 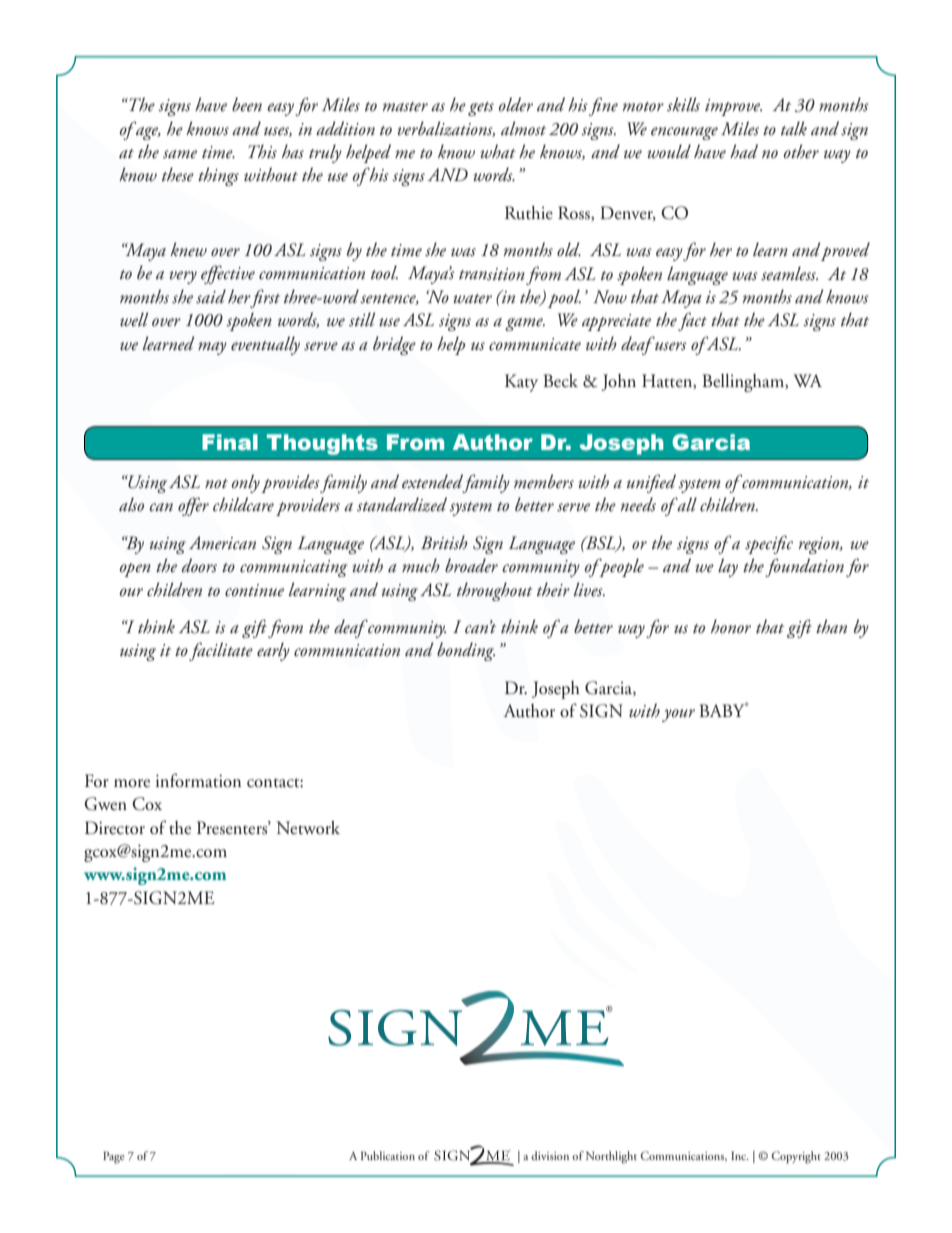 I want to click on what, so click(x=498, y=151).
